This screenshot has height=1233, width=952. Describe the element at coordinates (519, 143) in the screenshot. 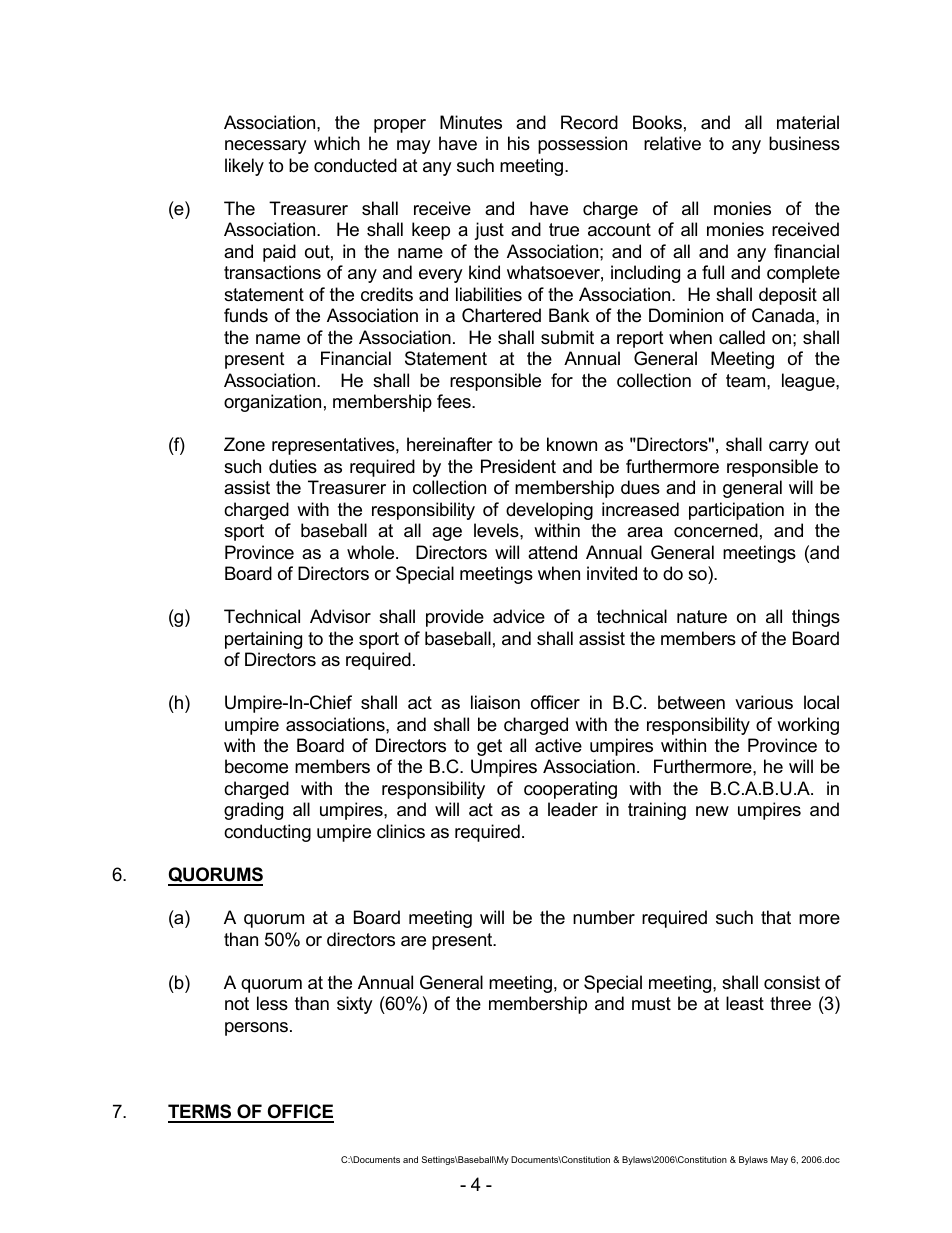

I see `his` at that location.
